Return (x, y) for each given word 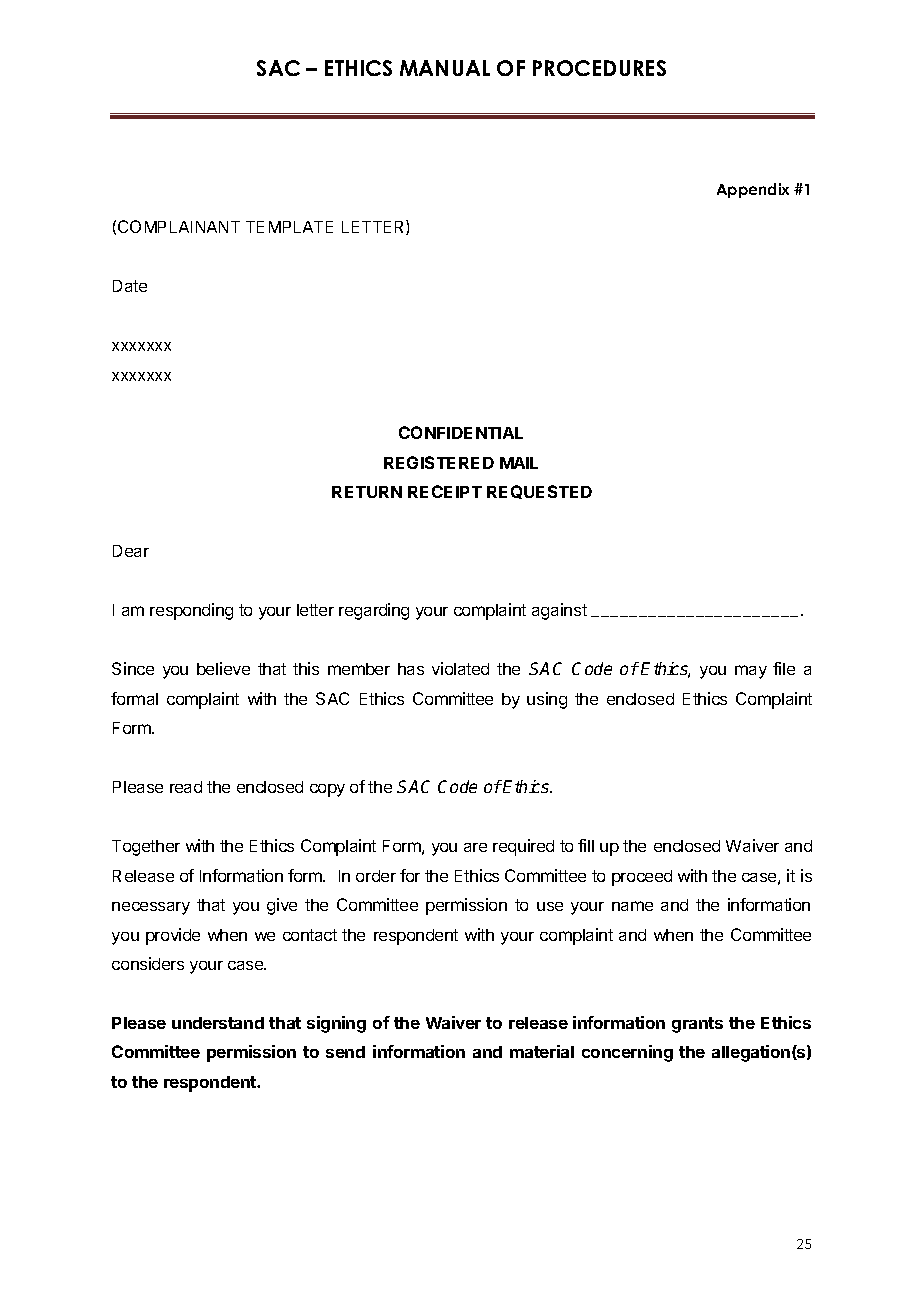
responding (191, 611)
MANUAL (445, 68)
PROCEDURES (599, 68)
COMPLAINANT (179, 226)
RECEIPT (445, 491)
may (751, 672)
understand (218, 1023)
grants (697, 1025)
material (542, 1051)
